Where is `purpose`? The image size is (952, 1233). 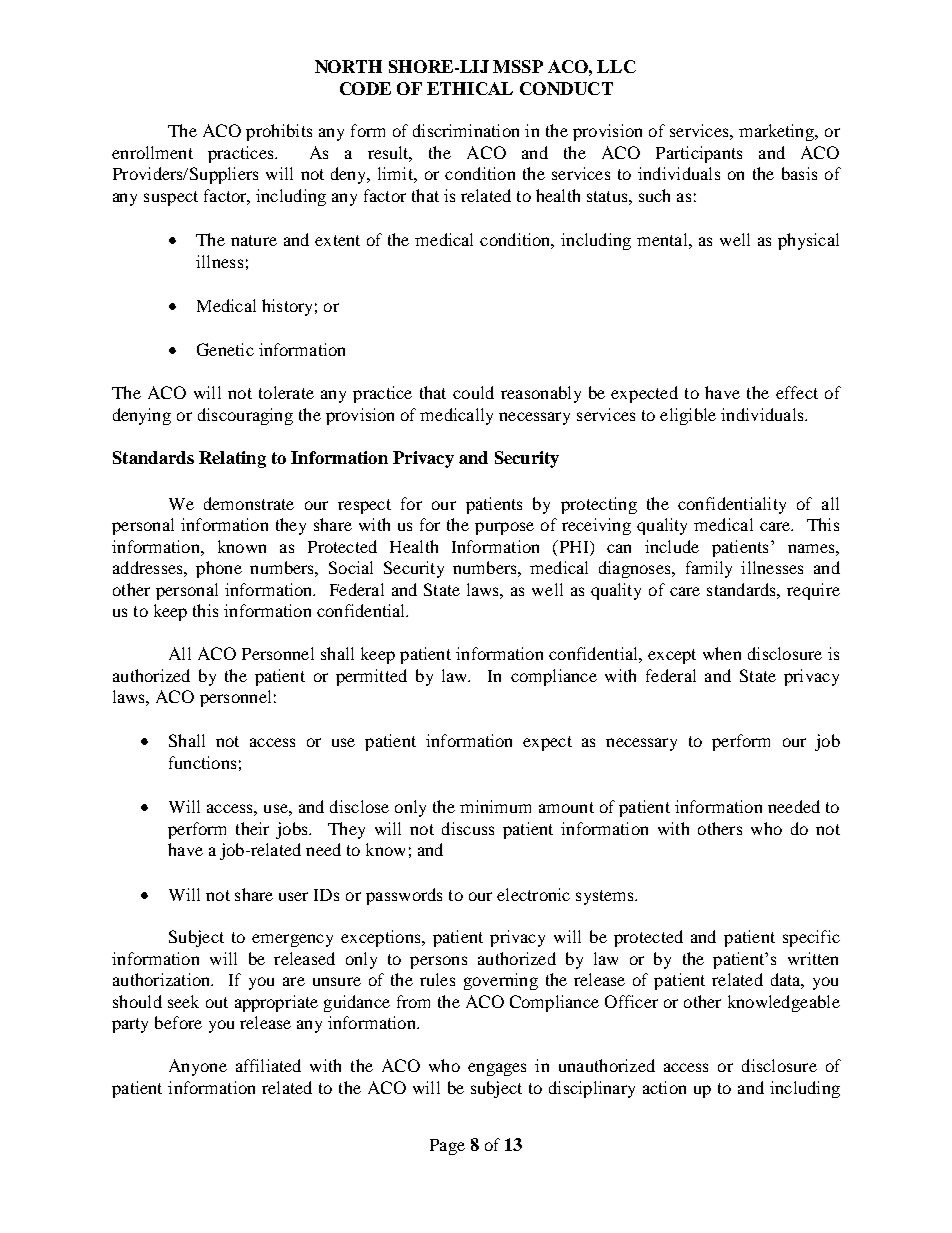
purpose is located at coordinates (504, 528).
